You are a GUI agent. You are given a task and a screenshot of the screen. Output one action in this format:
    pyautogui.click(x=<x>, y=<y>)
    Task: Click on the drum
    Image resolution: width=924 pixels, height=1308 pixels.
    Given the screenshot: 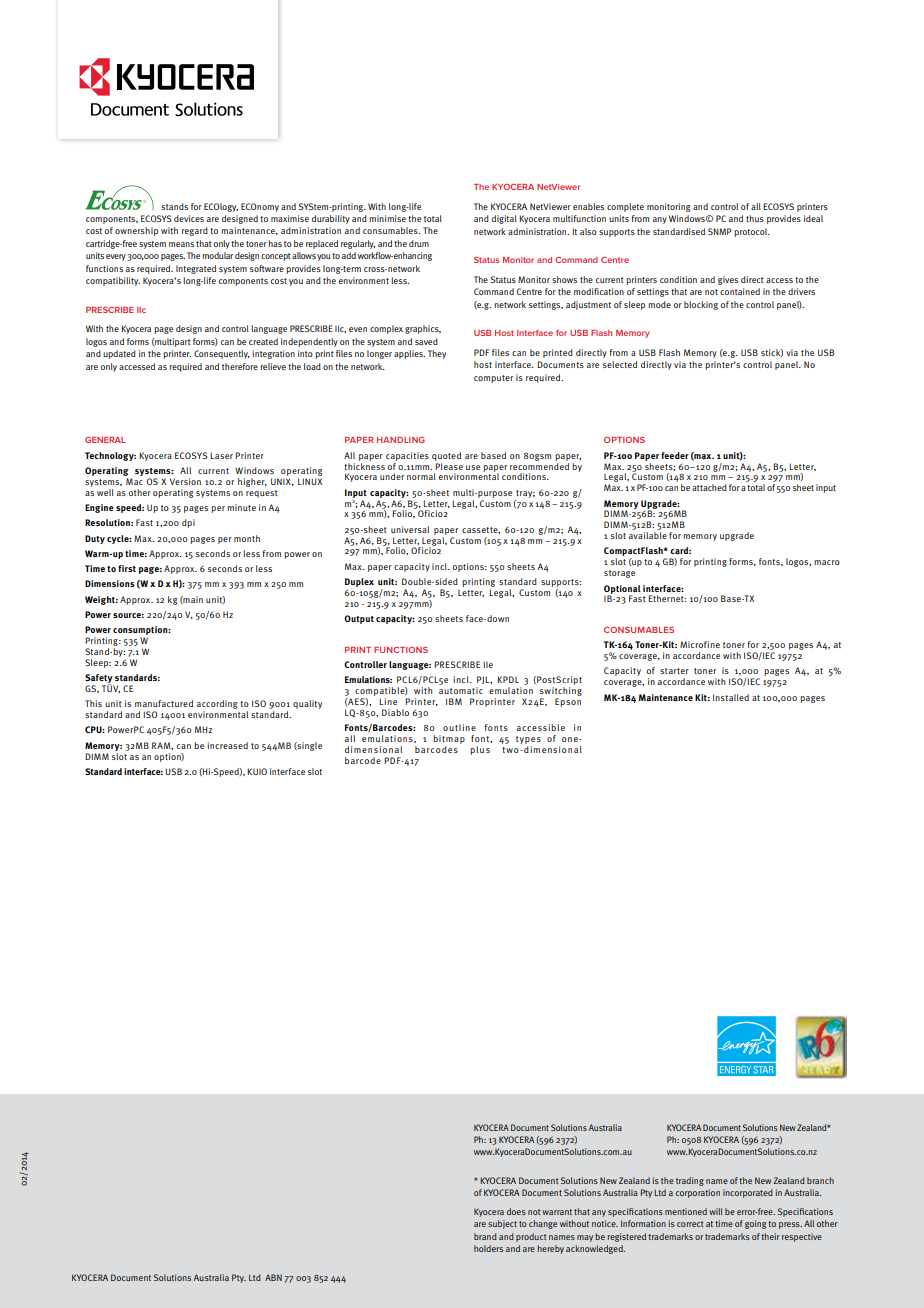 What is the action you would take?
    pyautogui.click(x=419, y=243)
